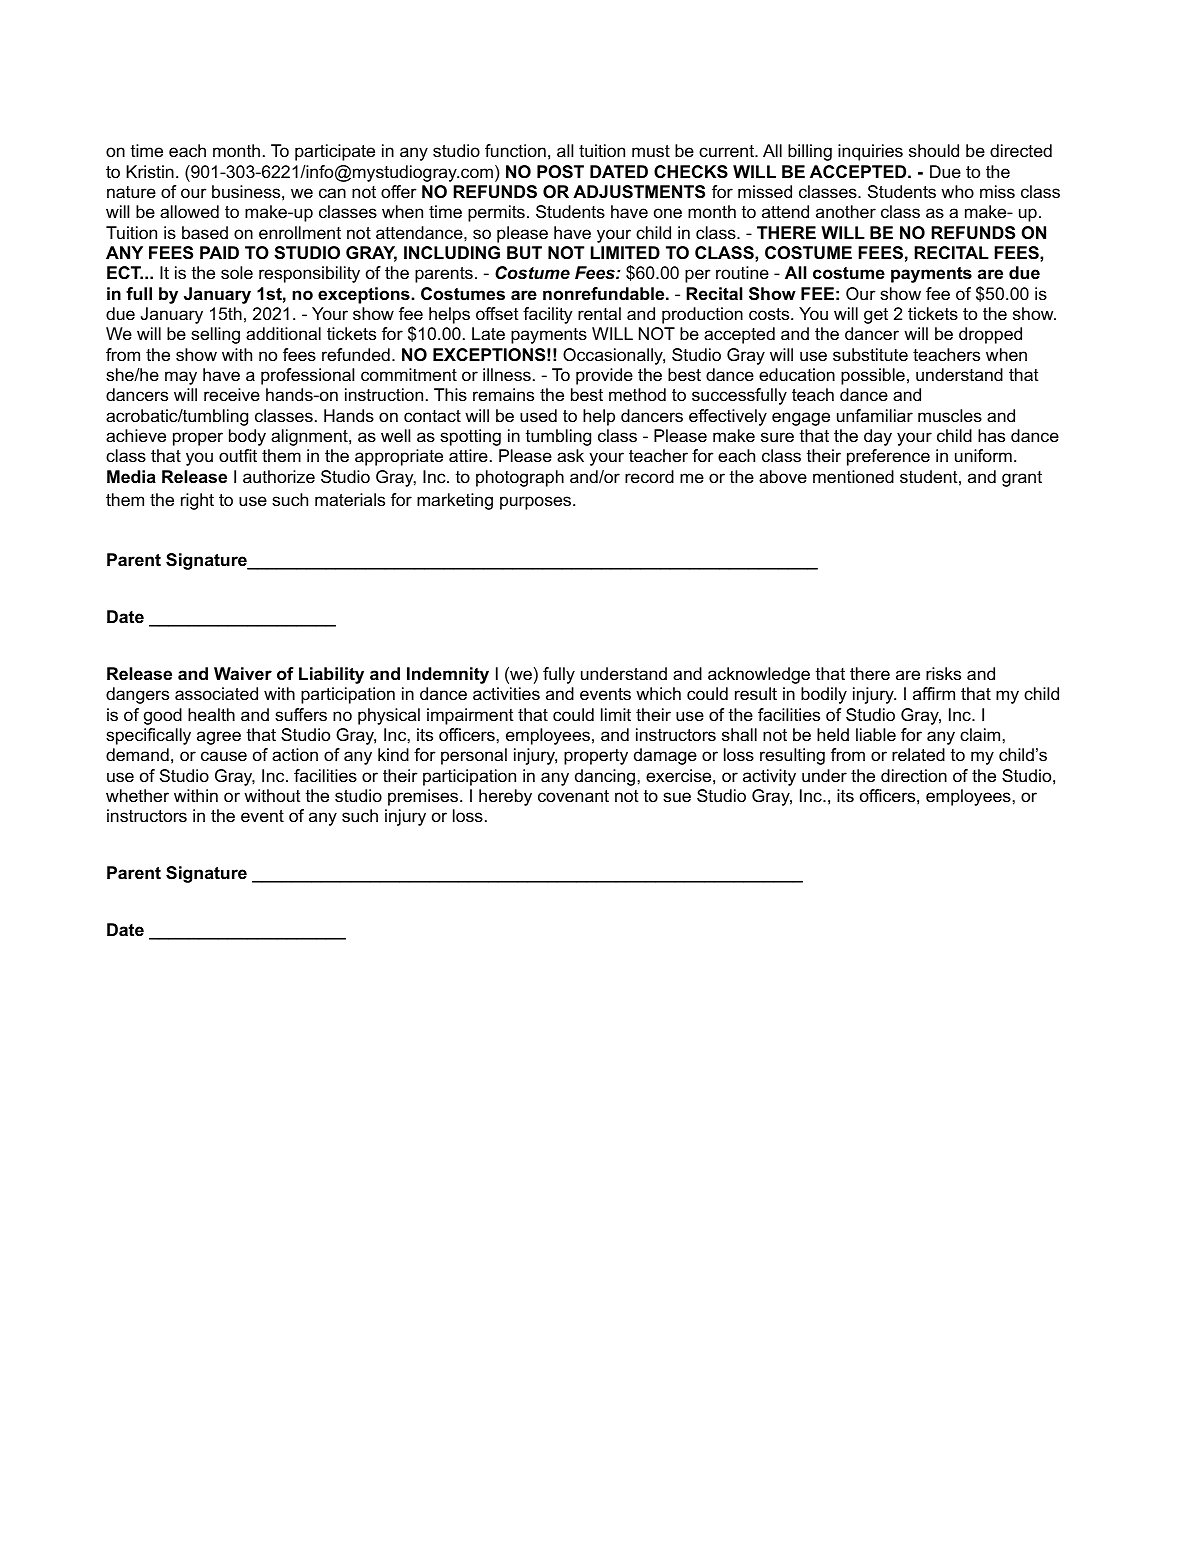 The height and width of the screenshot is (1555, 1202). I want to click on get, so click(876, 316).
